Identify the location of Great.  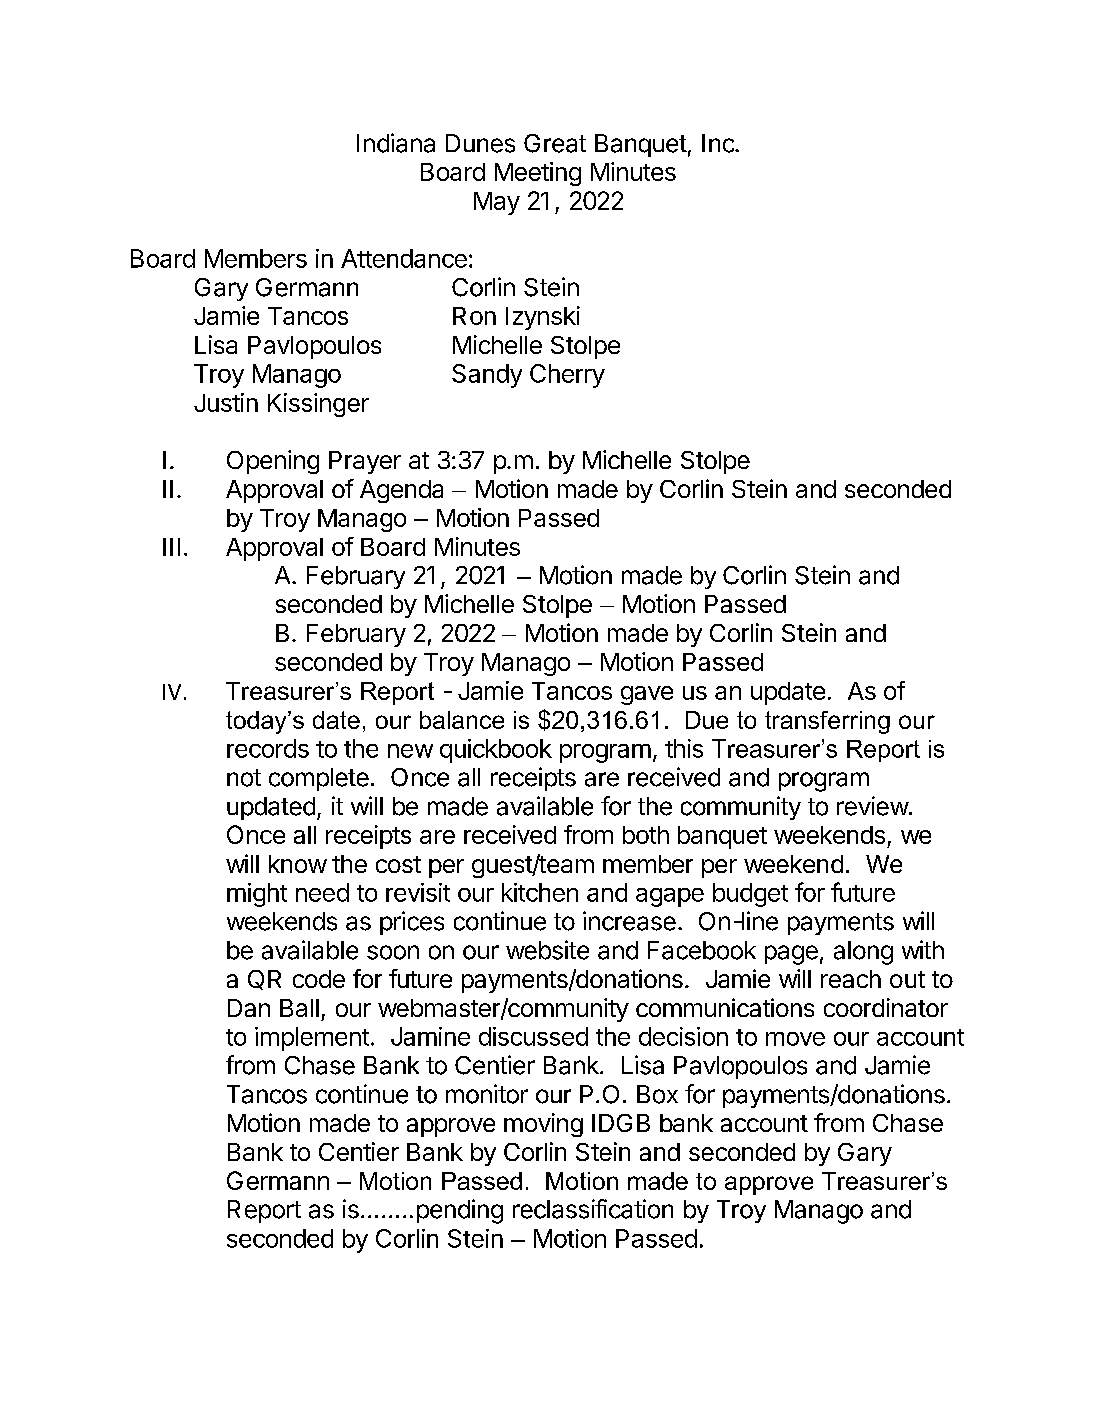
(555, 143).
